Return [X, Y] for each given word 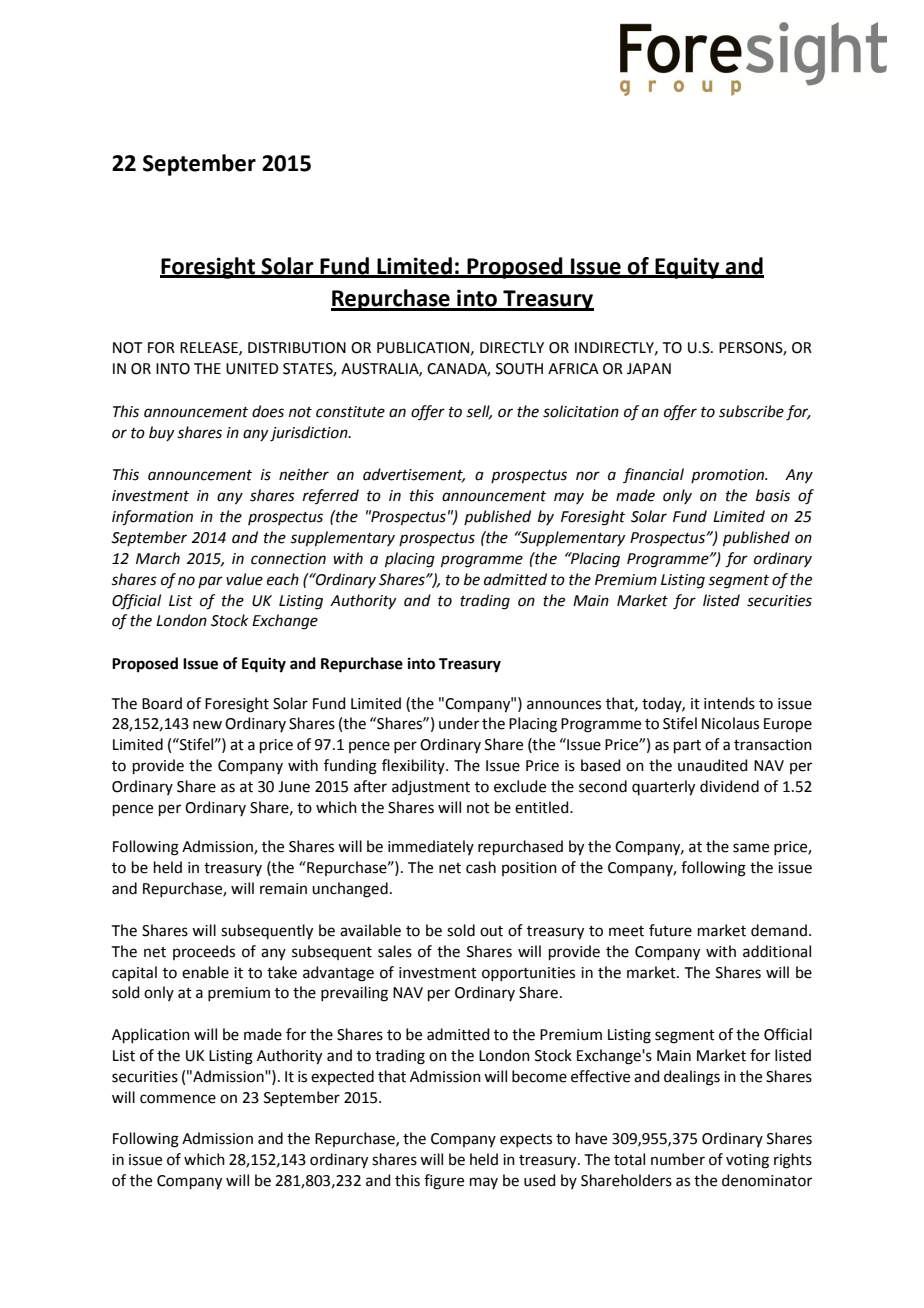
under [459, 723]
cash [481, 867]
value [244, 579]
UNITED [252, 369]
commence [178, 1099]
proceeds [204, 952]
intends [729, 703]
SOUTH [519, 369]
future [670, 930]
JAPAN [649, 369]
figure [444, 1182]
